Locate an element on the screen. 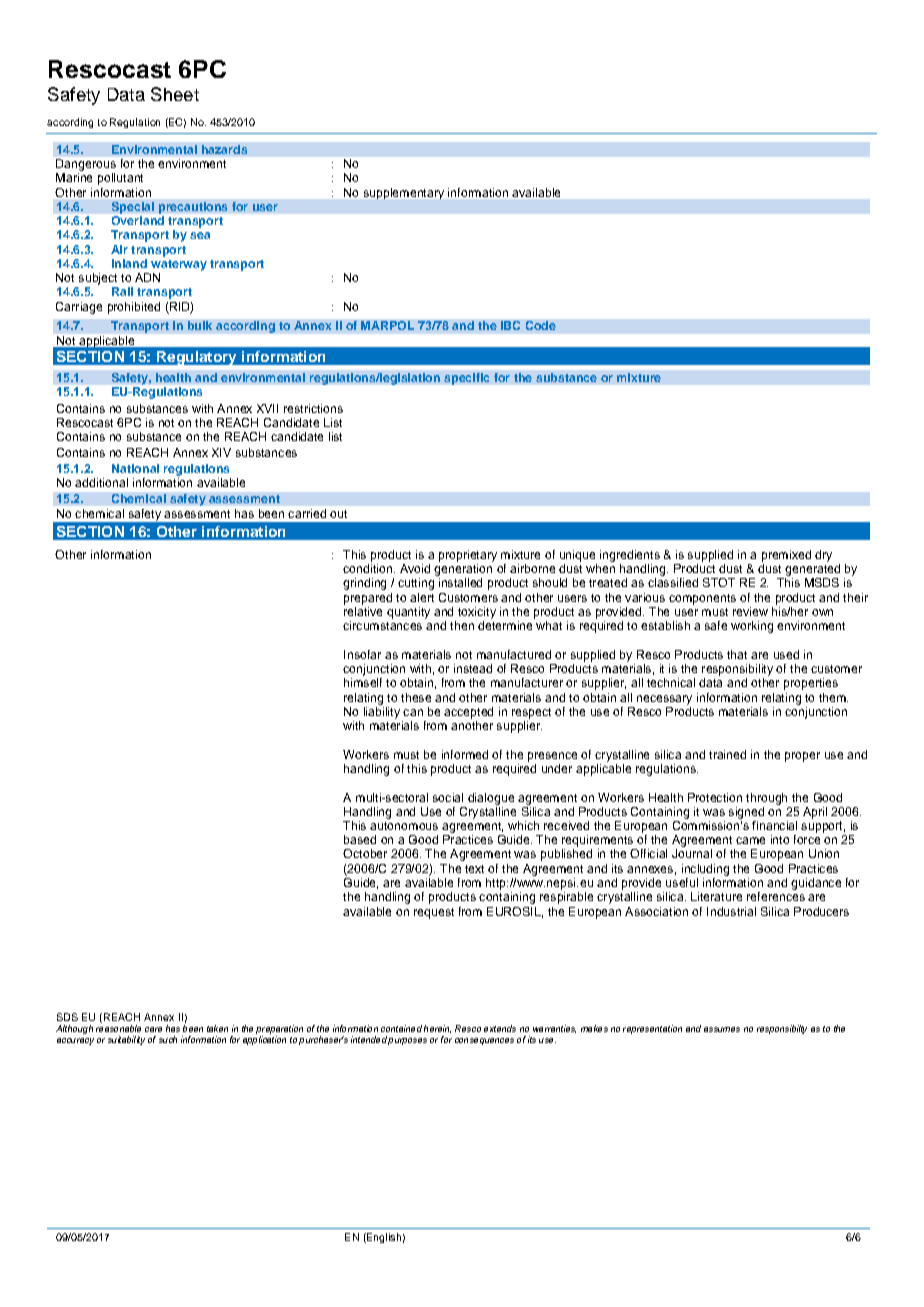 Image resolution: width=924 pixels, height=1307 pixels. Sheet is located at coordinates (175, 94).
